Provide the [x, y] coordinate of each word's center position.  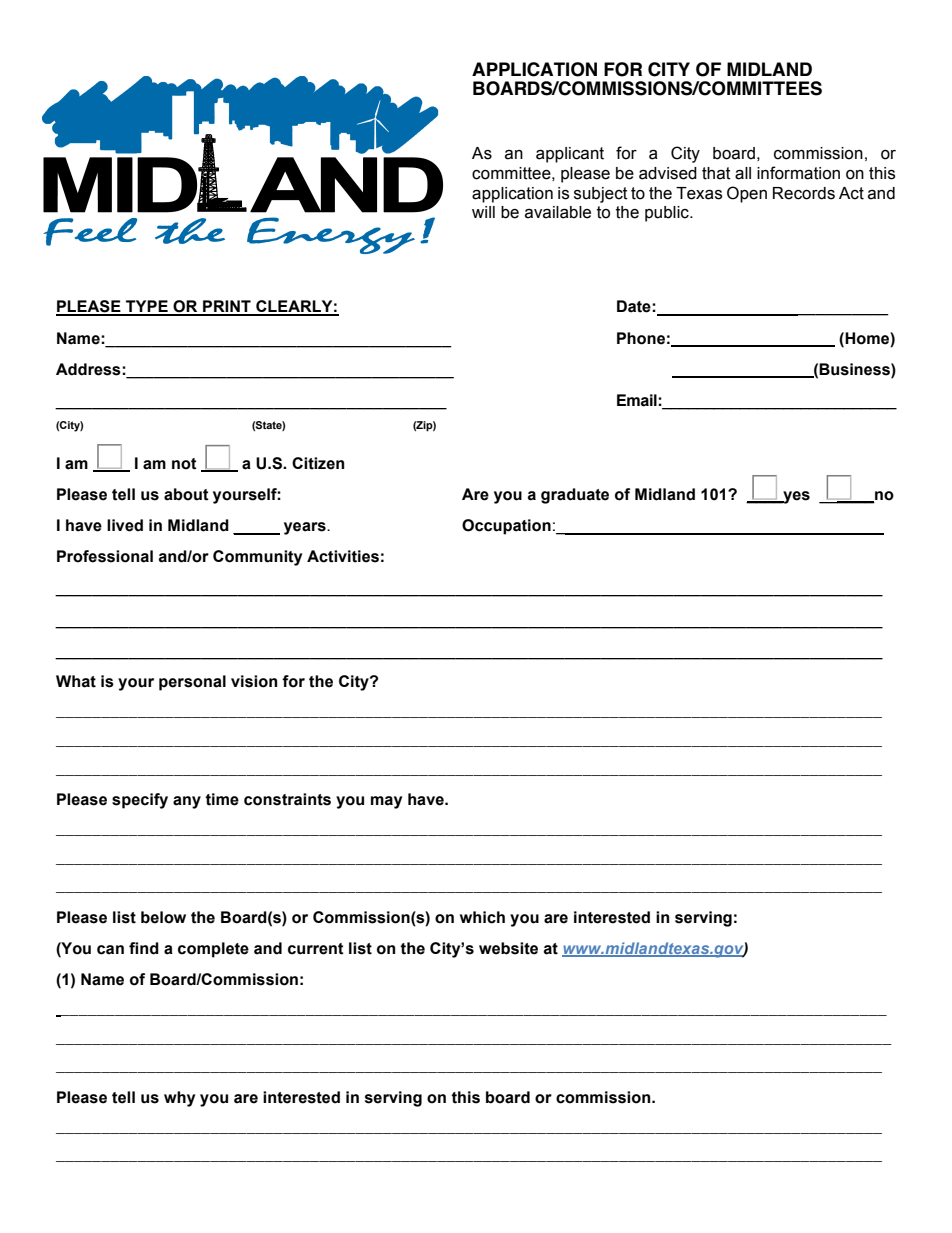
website [508, 948]
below [163, 917]
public [668, 214]
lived [125, 525]
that [716, 173]
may [386, 802]
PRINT [227, 307]
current [316, 949]
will [483, 212]
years [306, 528]
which [482, 917]
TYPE [147, 307]
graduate [575, 496]
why [179, 1099]
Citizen [318, 463]
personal [192, 683]
